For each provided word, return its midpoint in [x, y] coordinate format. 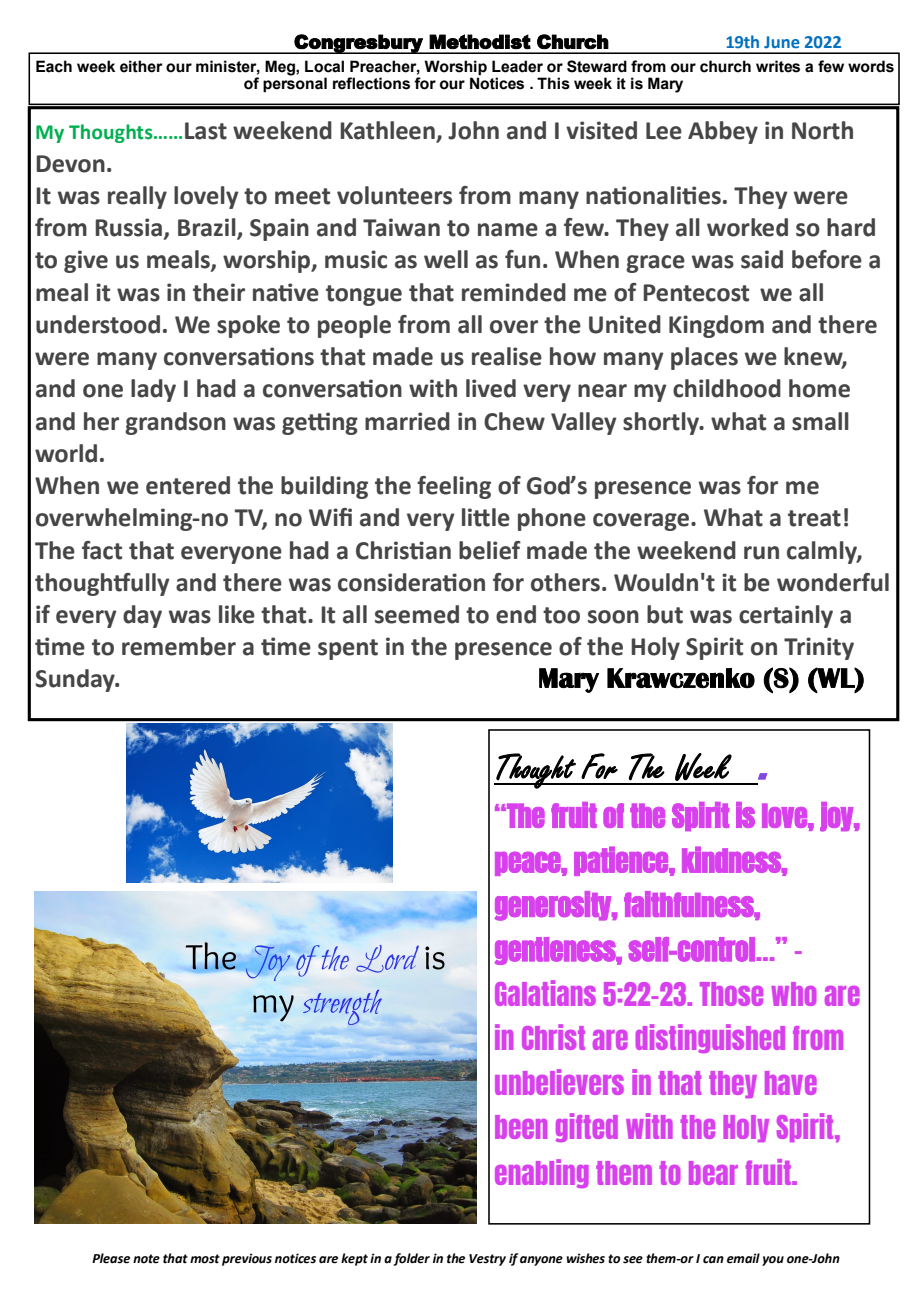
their [219, 292]
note [146, 1259]
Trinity [819, 648]
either [141, 66]
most [205, 1259]
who [794, 994]
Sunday [76, 680]
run [761, 553]
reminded [514, 292]
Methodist [480, 41]
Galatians [545, 993]
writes [778, 66]
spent [348, 649]
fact [102, 550]
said [762, 259]
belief [490, 550]
